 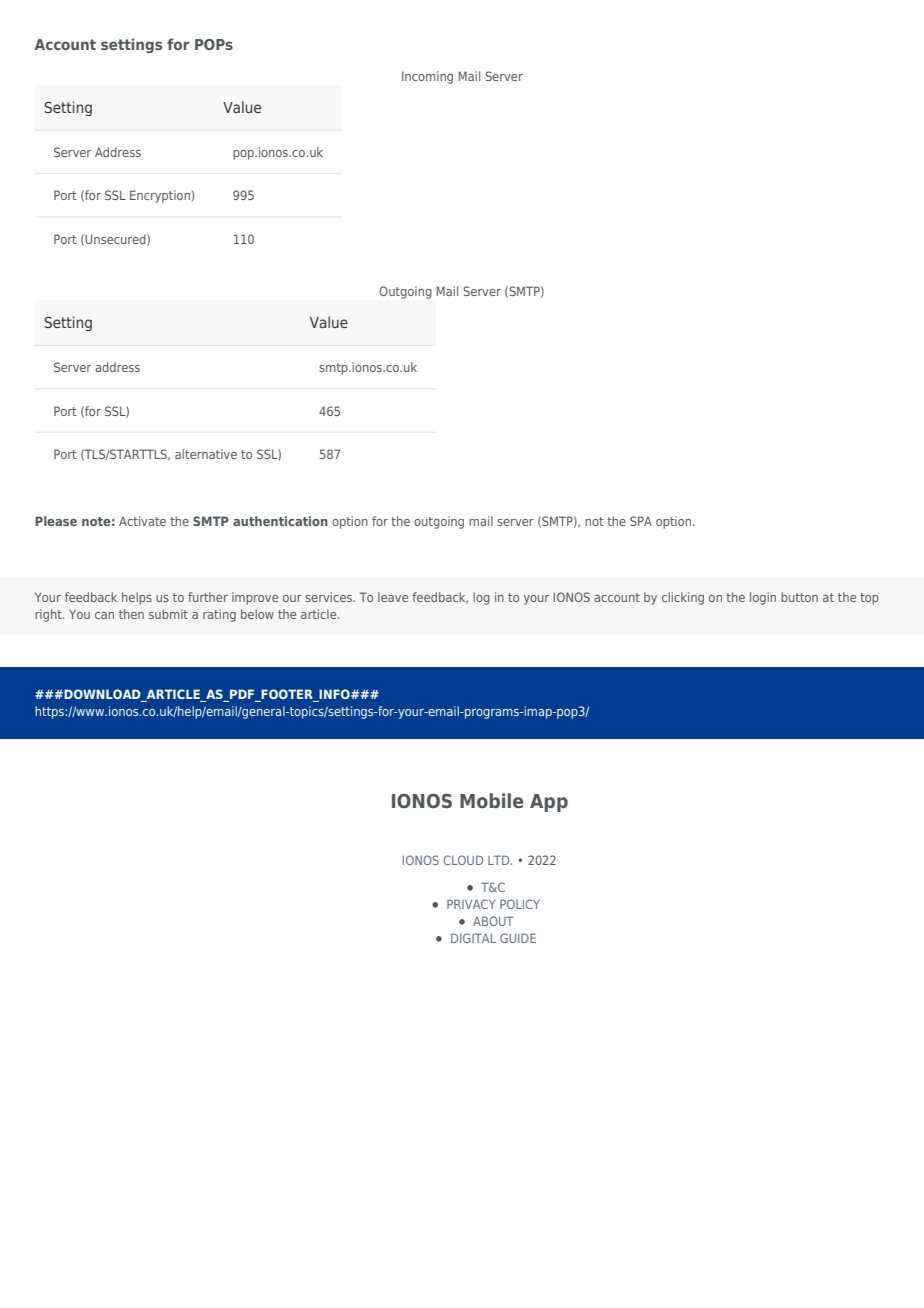 What do you see at coordinates (142, 521) in the screenshot?
I see `Activate` at bounding box center [142, 521].
